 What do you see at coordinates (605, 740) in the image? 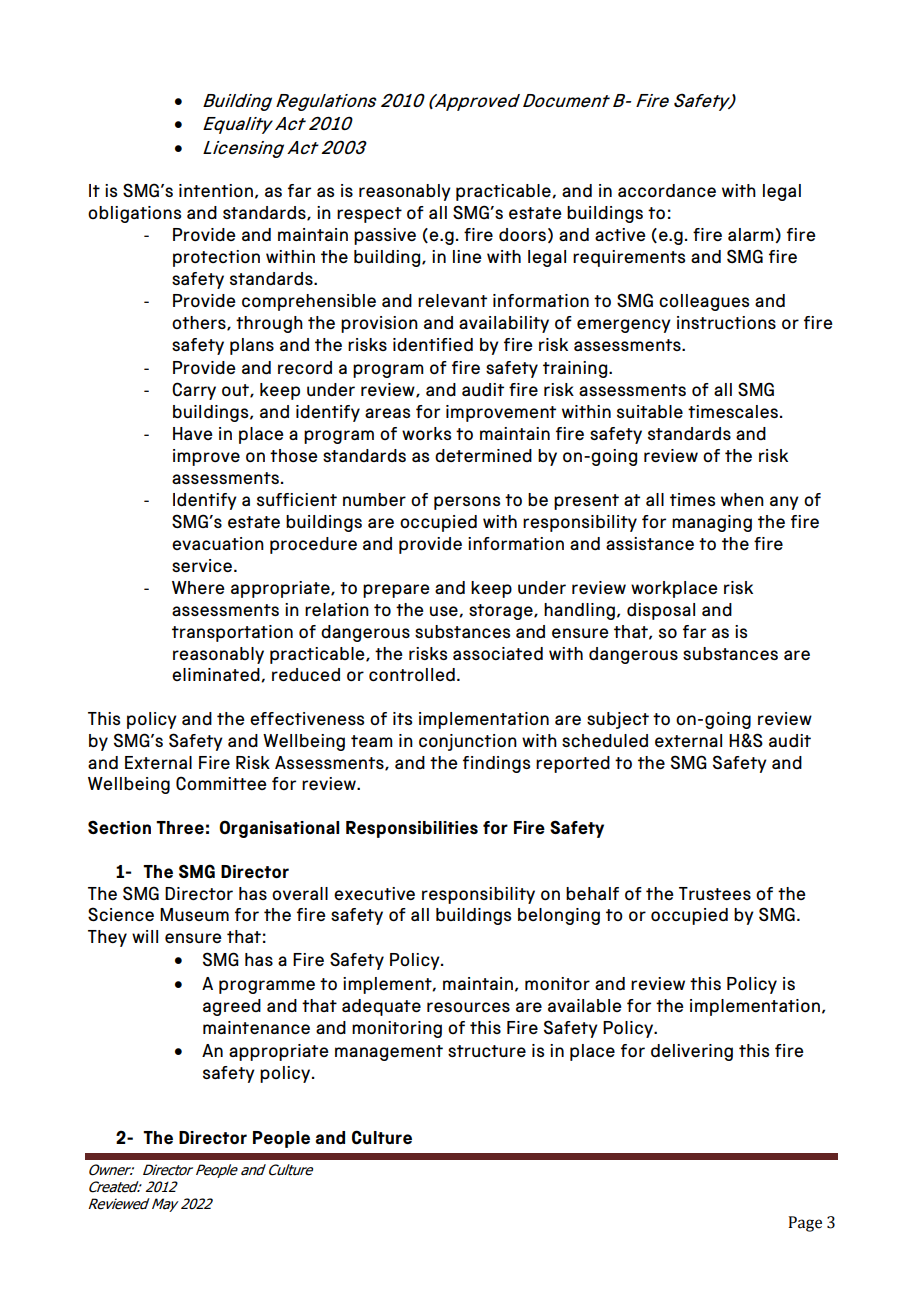
I see `scheduled` at bounding box center [605, 740].
